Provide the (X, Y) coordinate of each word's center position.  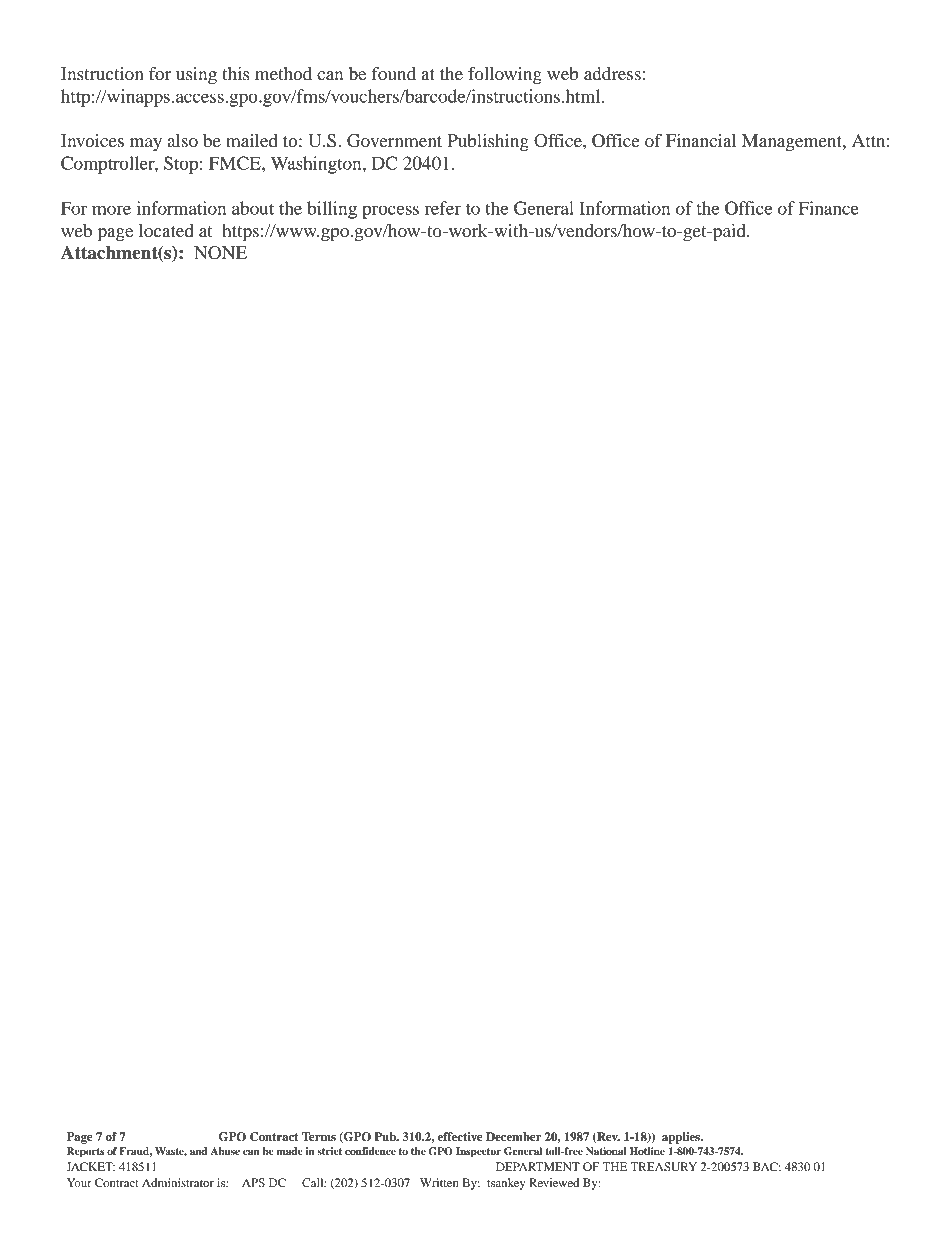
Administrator (178, 1182)
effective (460, 1136)
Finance (829, 208)
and (198, 1151)
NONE (220, 253)
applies (682, 1138)
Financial (701, 140)
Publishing (488, 142)
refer (443, 208)
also (183, 140)
